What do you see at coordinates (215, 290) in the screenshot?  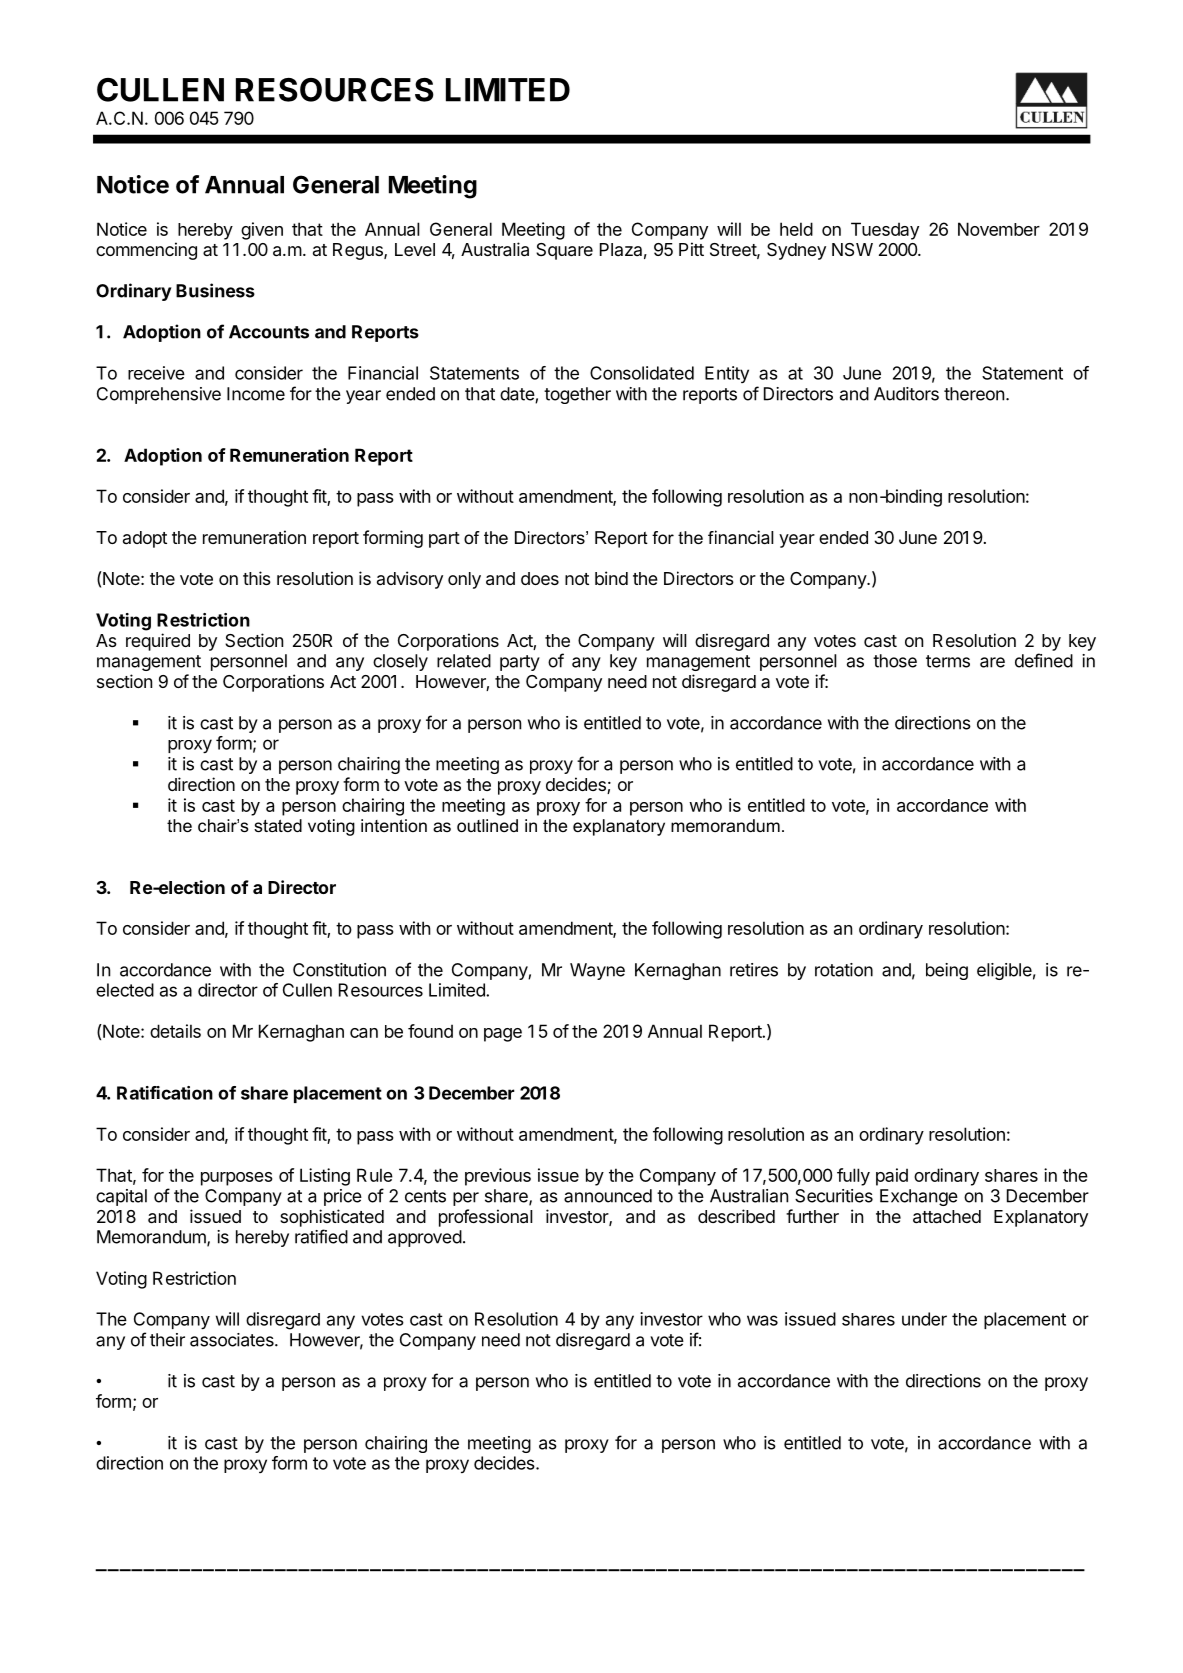 I see `Business` at bounding box center [215, 290].
